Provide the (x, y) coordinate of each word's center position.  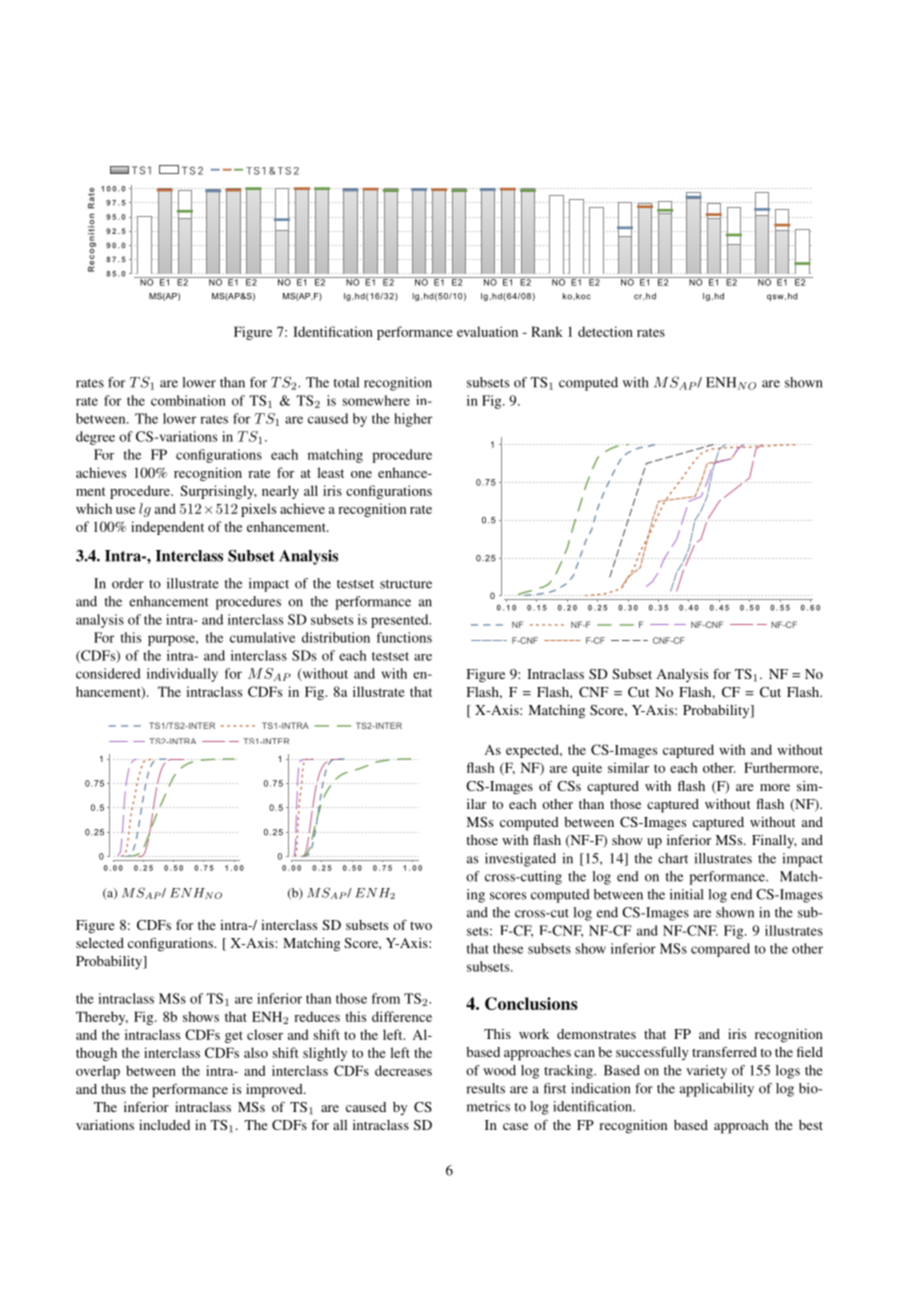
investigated (520, 860)
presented (401, 621)
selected (100, 943)
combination (188, 400)
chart (673, 858)
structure (406, 584)
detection (605, 331)
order (128, 583)
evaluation (487, 331)
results (485, 1088)
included (164, 1125)
